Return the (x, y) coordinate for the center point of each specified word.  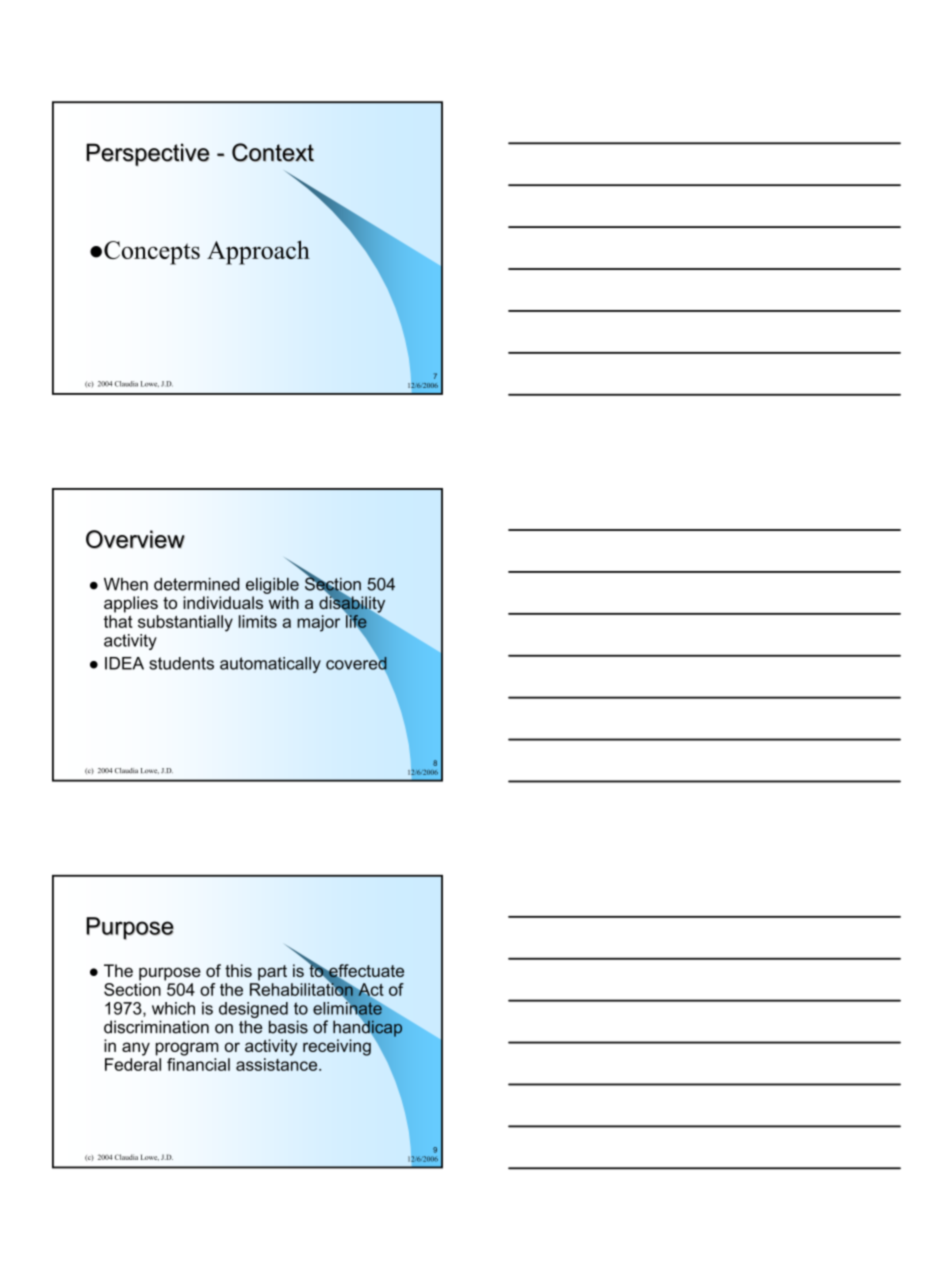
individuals (223, 602)
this (238, 970)
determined (197, 584)
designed (253, 1011)
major (318, 623)
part (272, 973)
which (173, 1008)
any (136, 1049)
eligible (272, 586)
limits (258, 621)
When (126, 584)
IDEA (124, 663)
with (284, 602)
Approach (258, 252)
